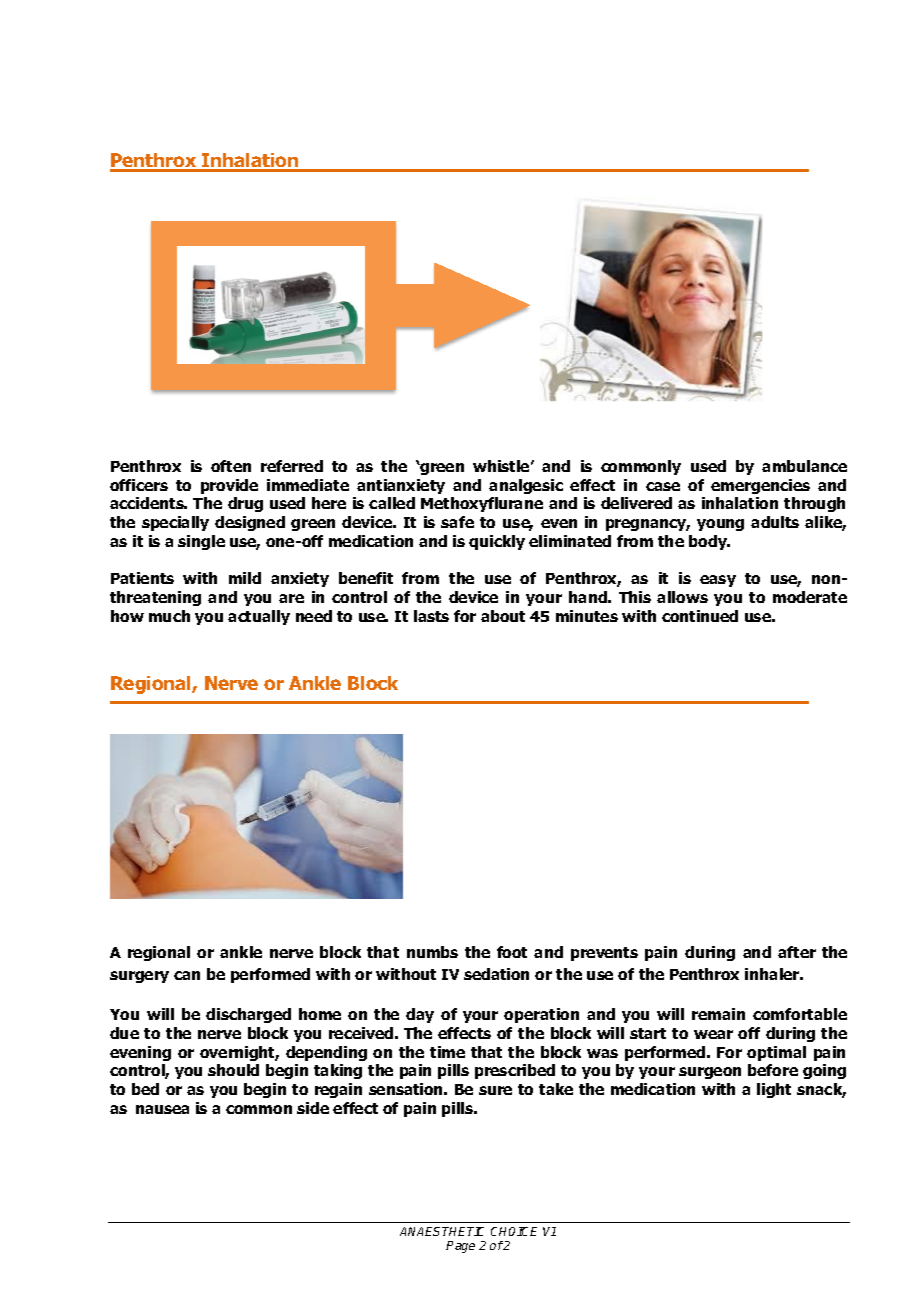  I want to click on sure, so click(495, 1090).
